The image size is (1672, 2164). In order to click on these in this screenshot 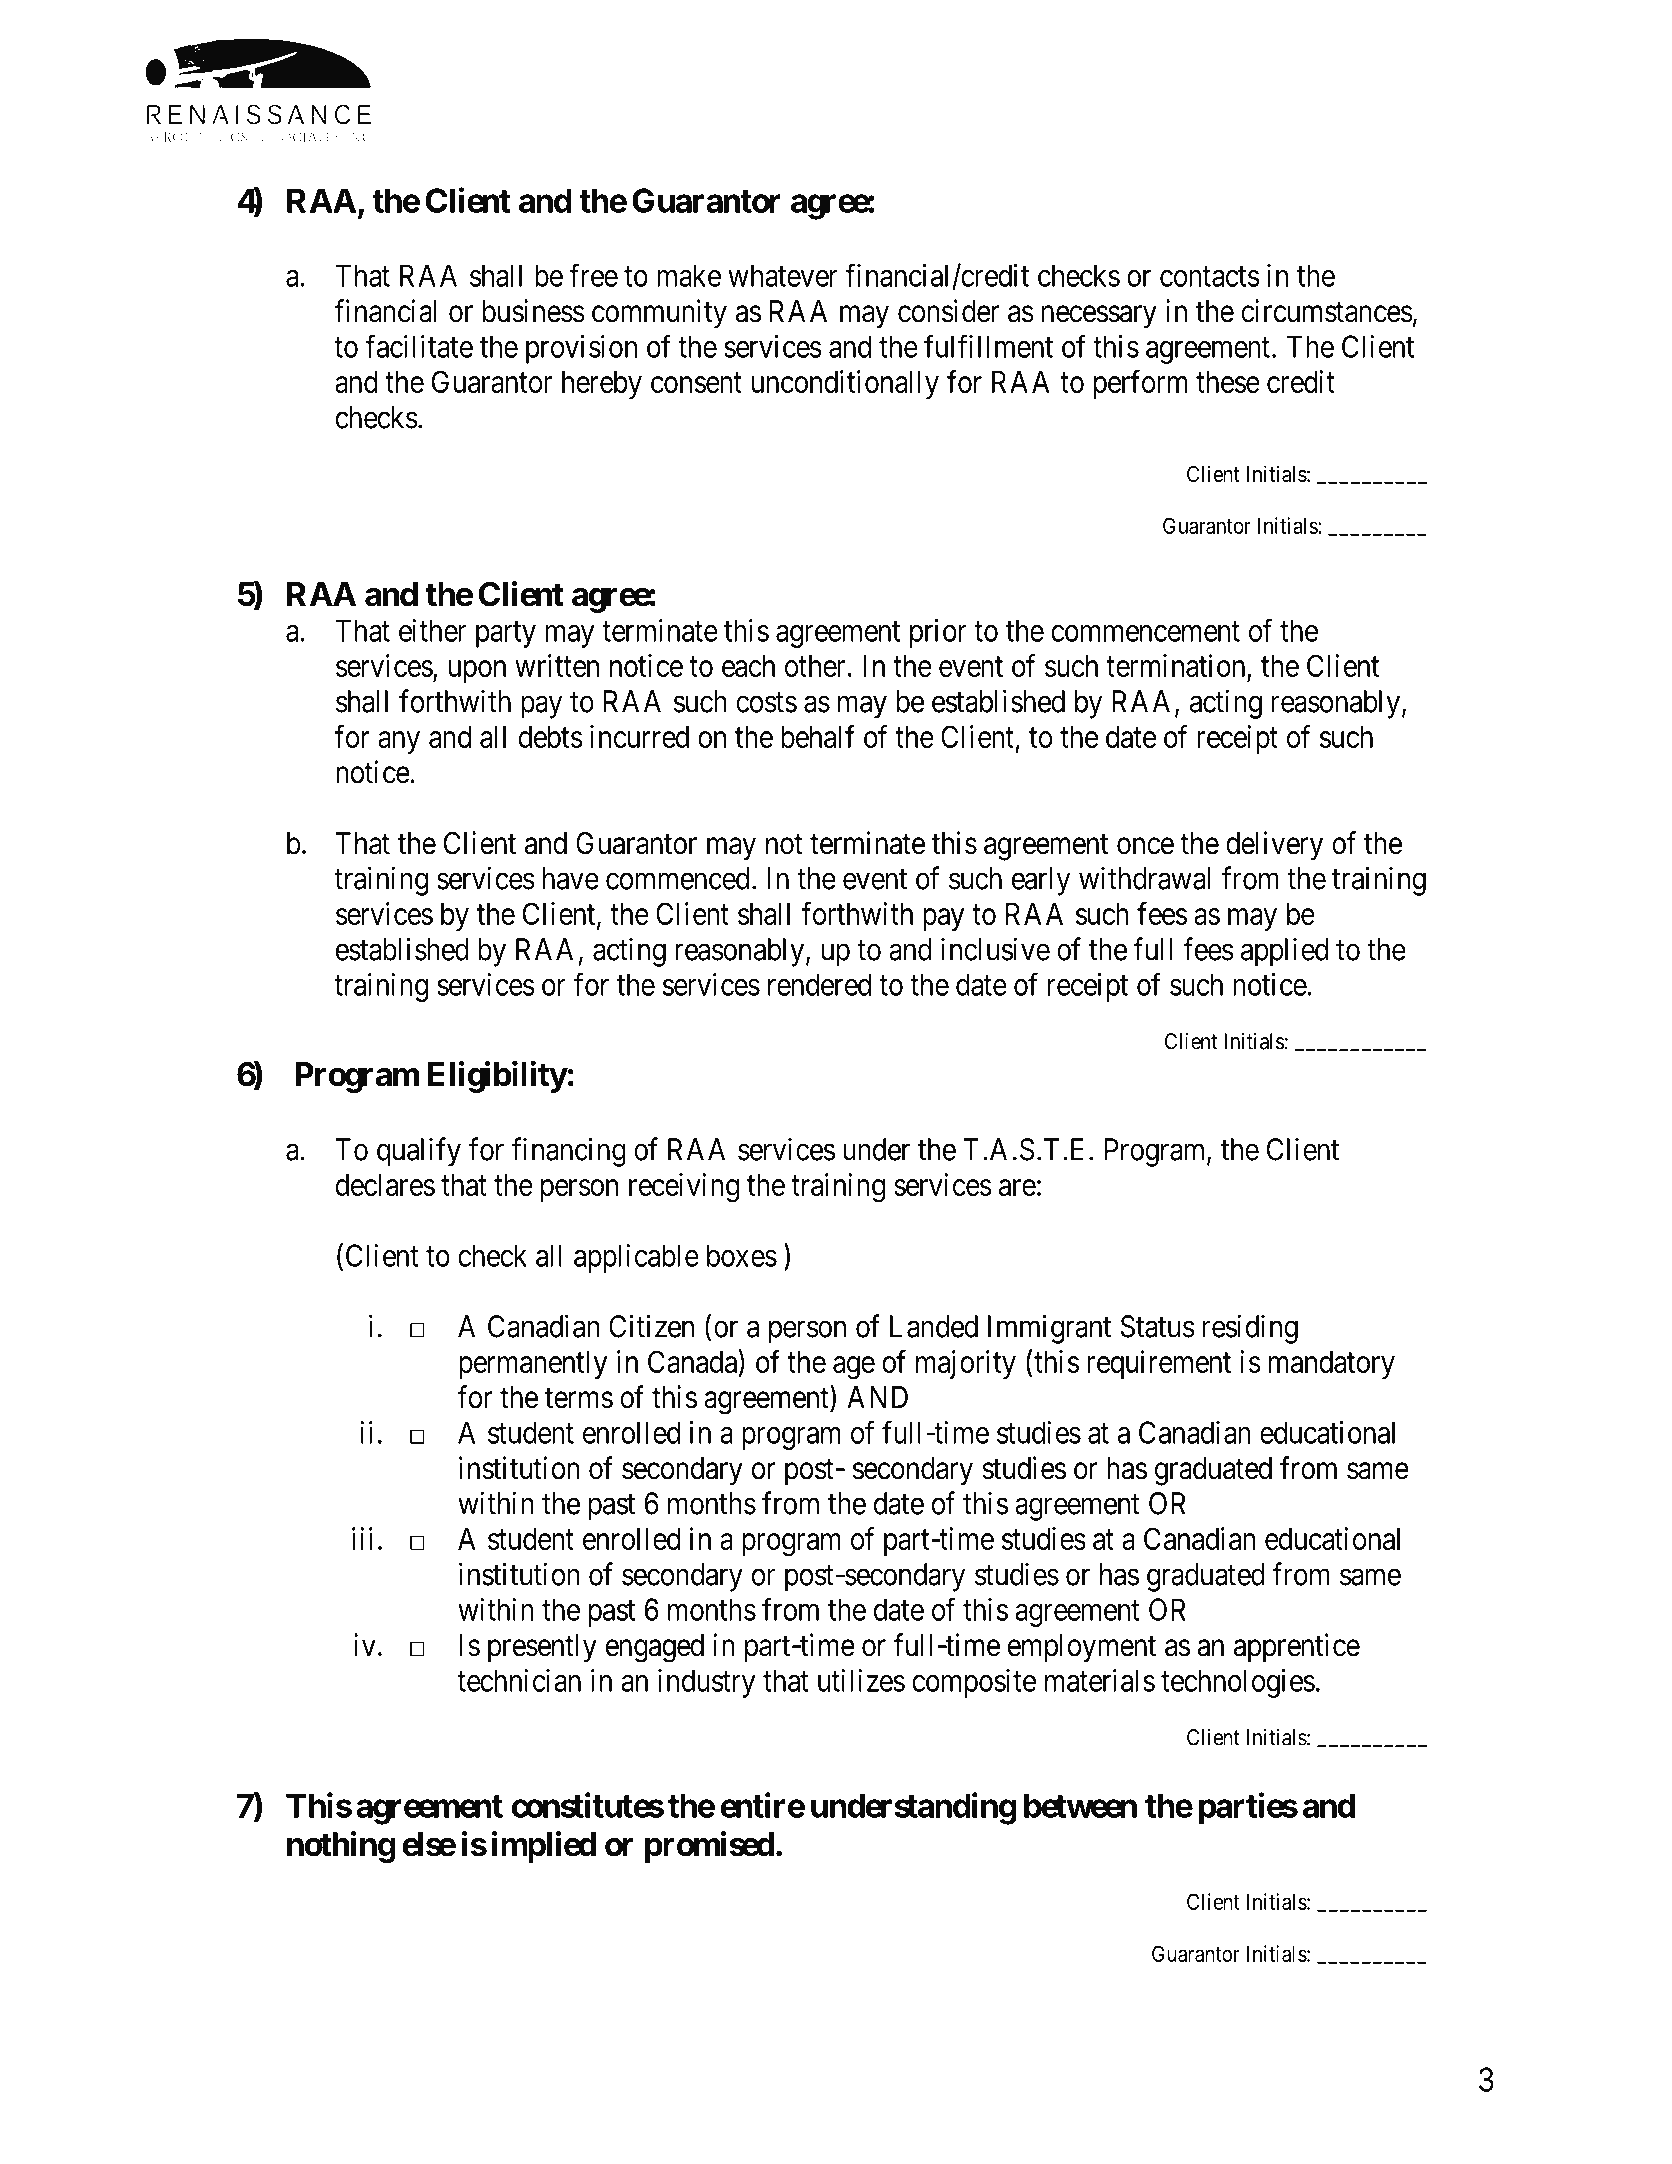, I will do `click(1228, 382)`.
